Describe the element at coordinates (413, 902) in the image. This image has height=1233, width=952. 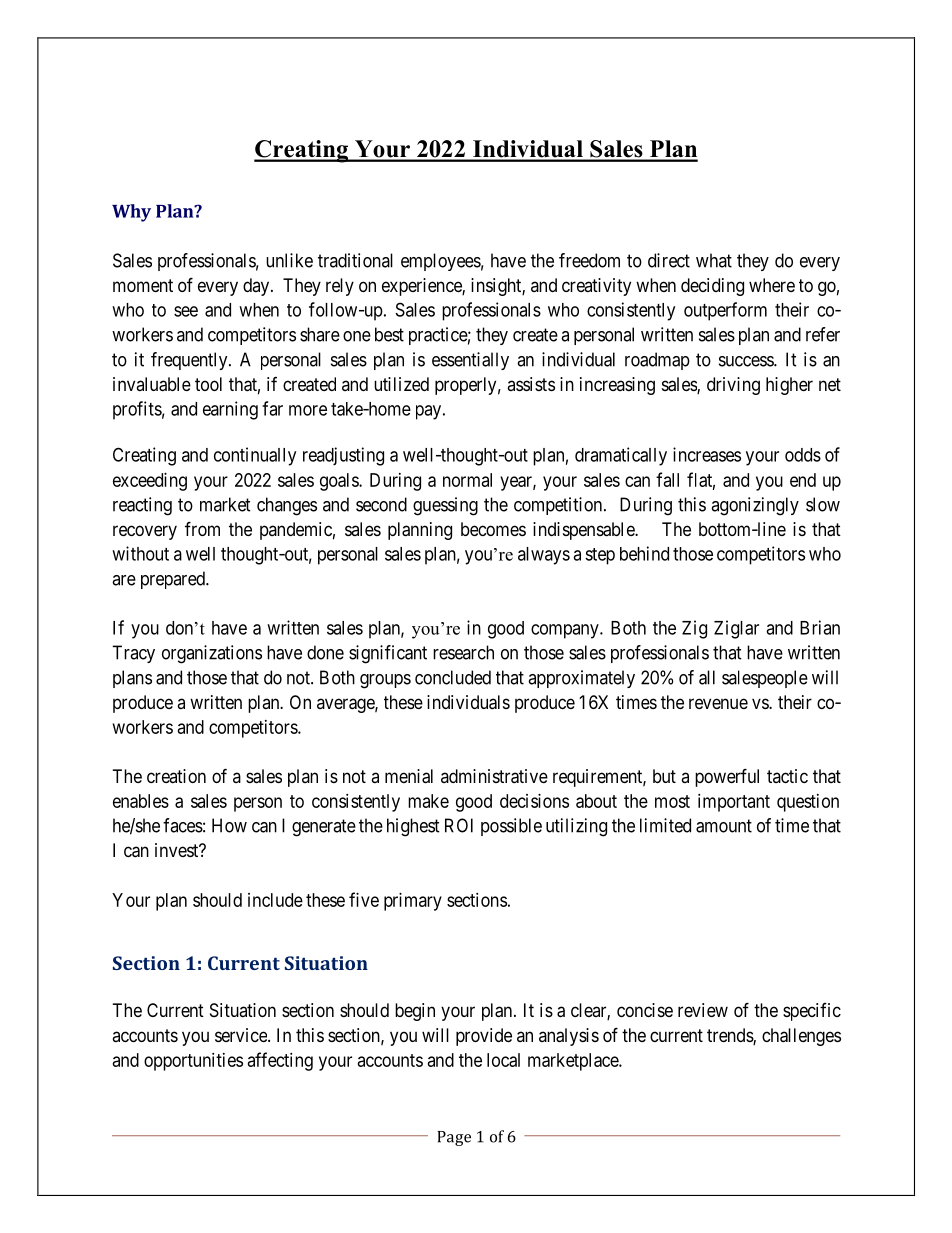
I see `primary` at that location.
